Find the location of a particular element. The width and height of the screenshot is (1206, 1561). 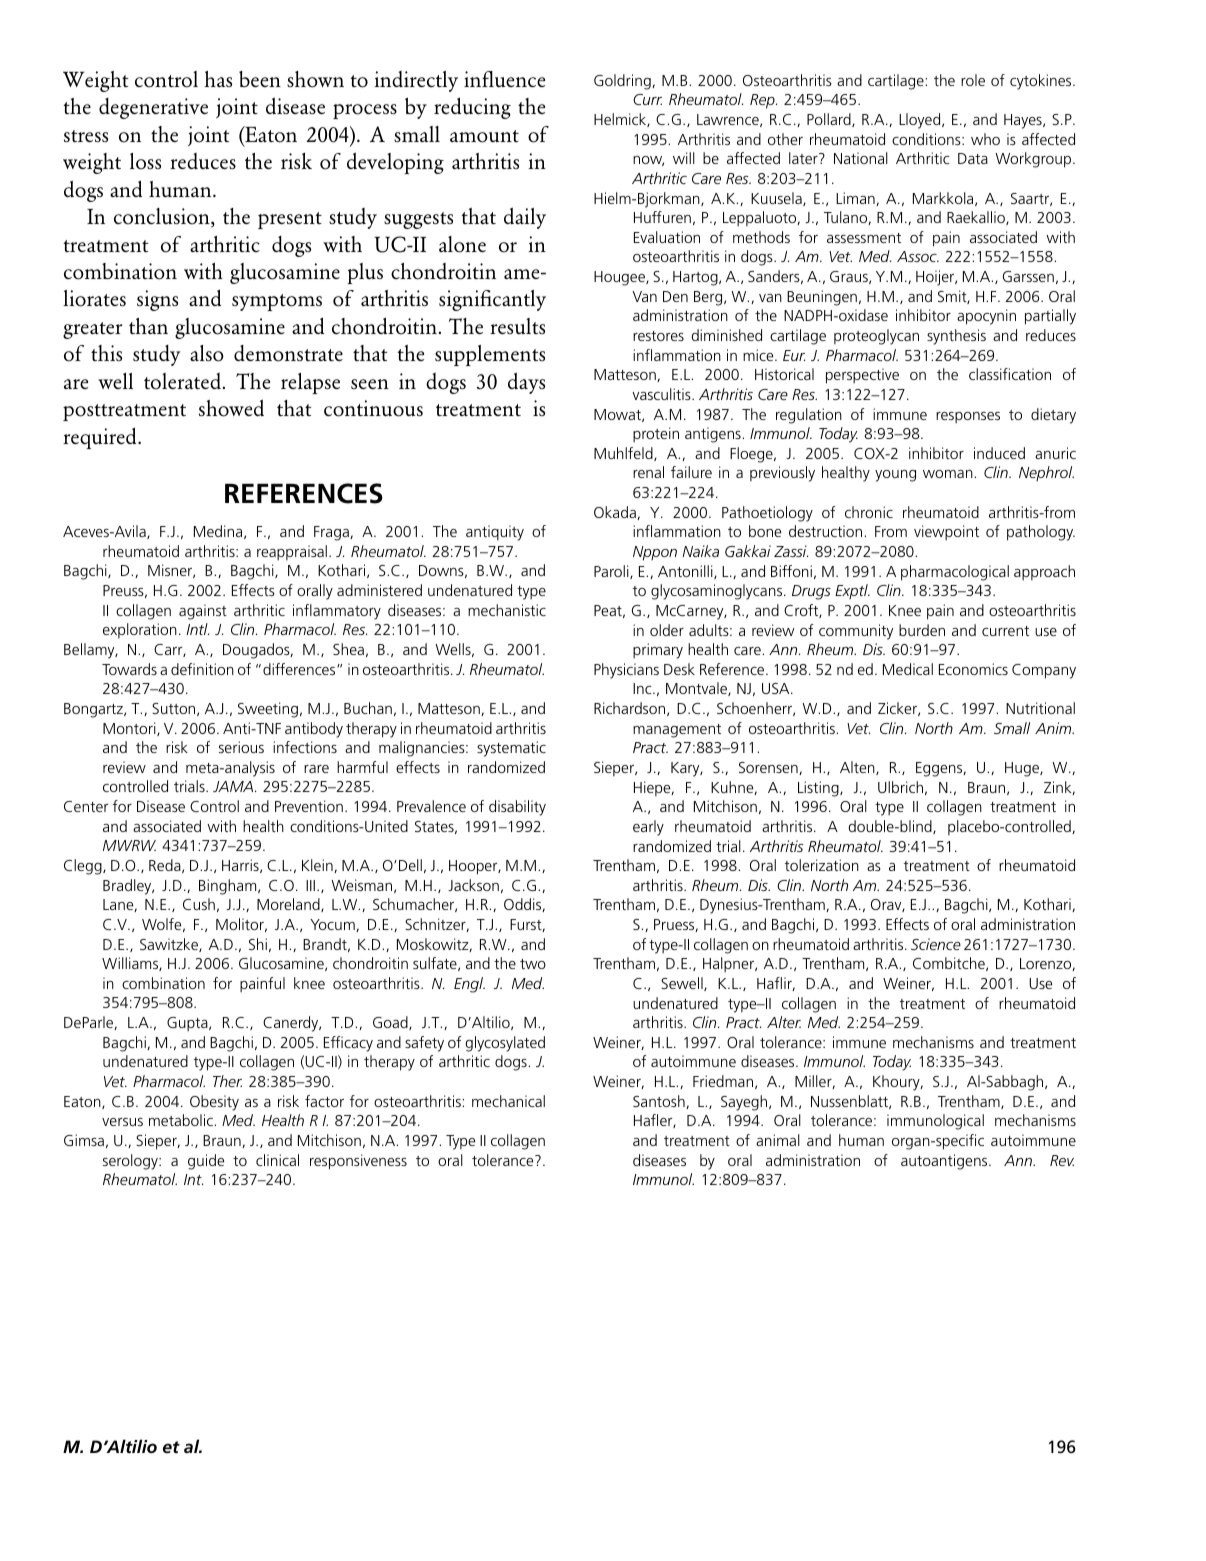

renal is located at coordinates (648, 472).
